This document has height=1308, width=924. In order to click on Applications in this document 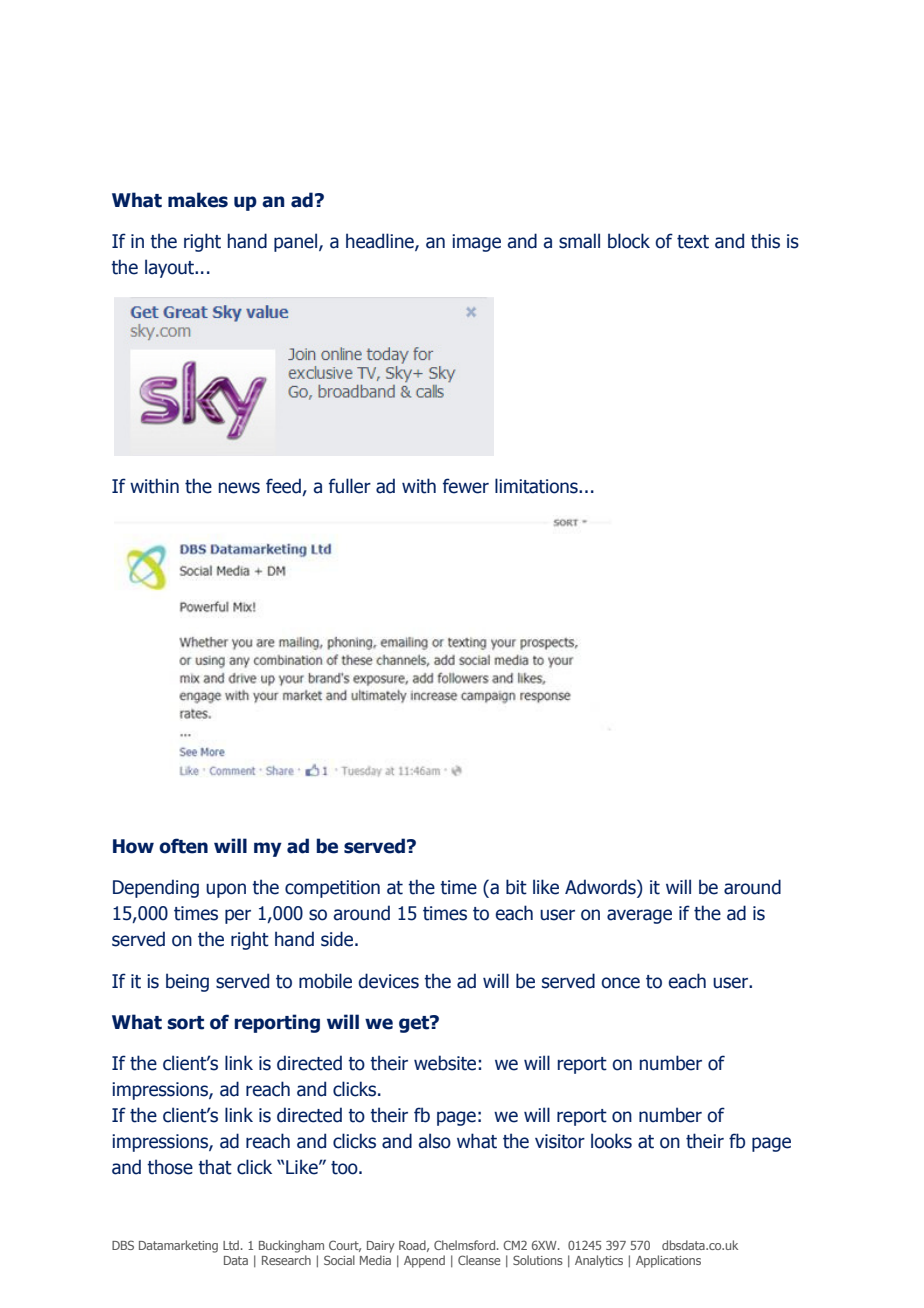, I will do `click(668, 1261)`.
